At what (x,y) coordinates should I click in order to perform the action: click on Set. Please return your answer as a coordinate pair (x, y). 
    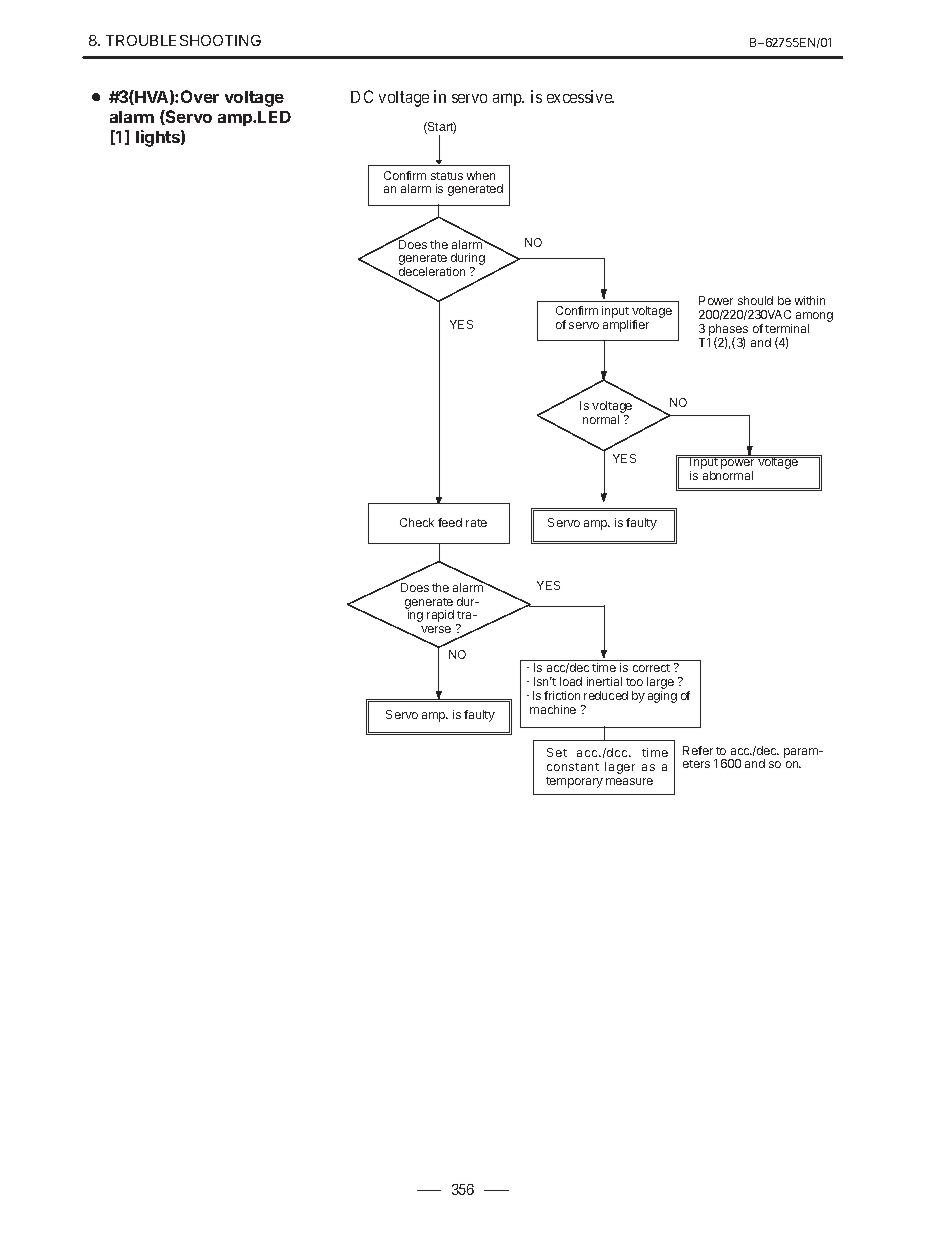
    Looking at the image, I should click on (557, 752).
